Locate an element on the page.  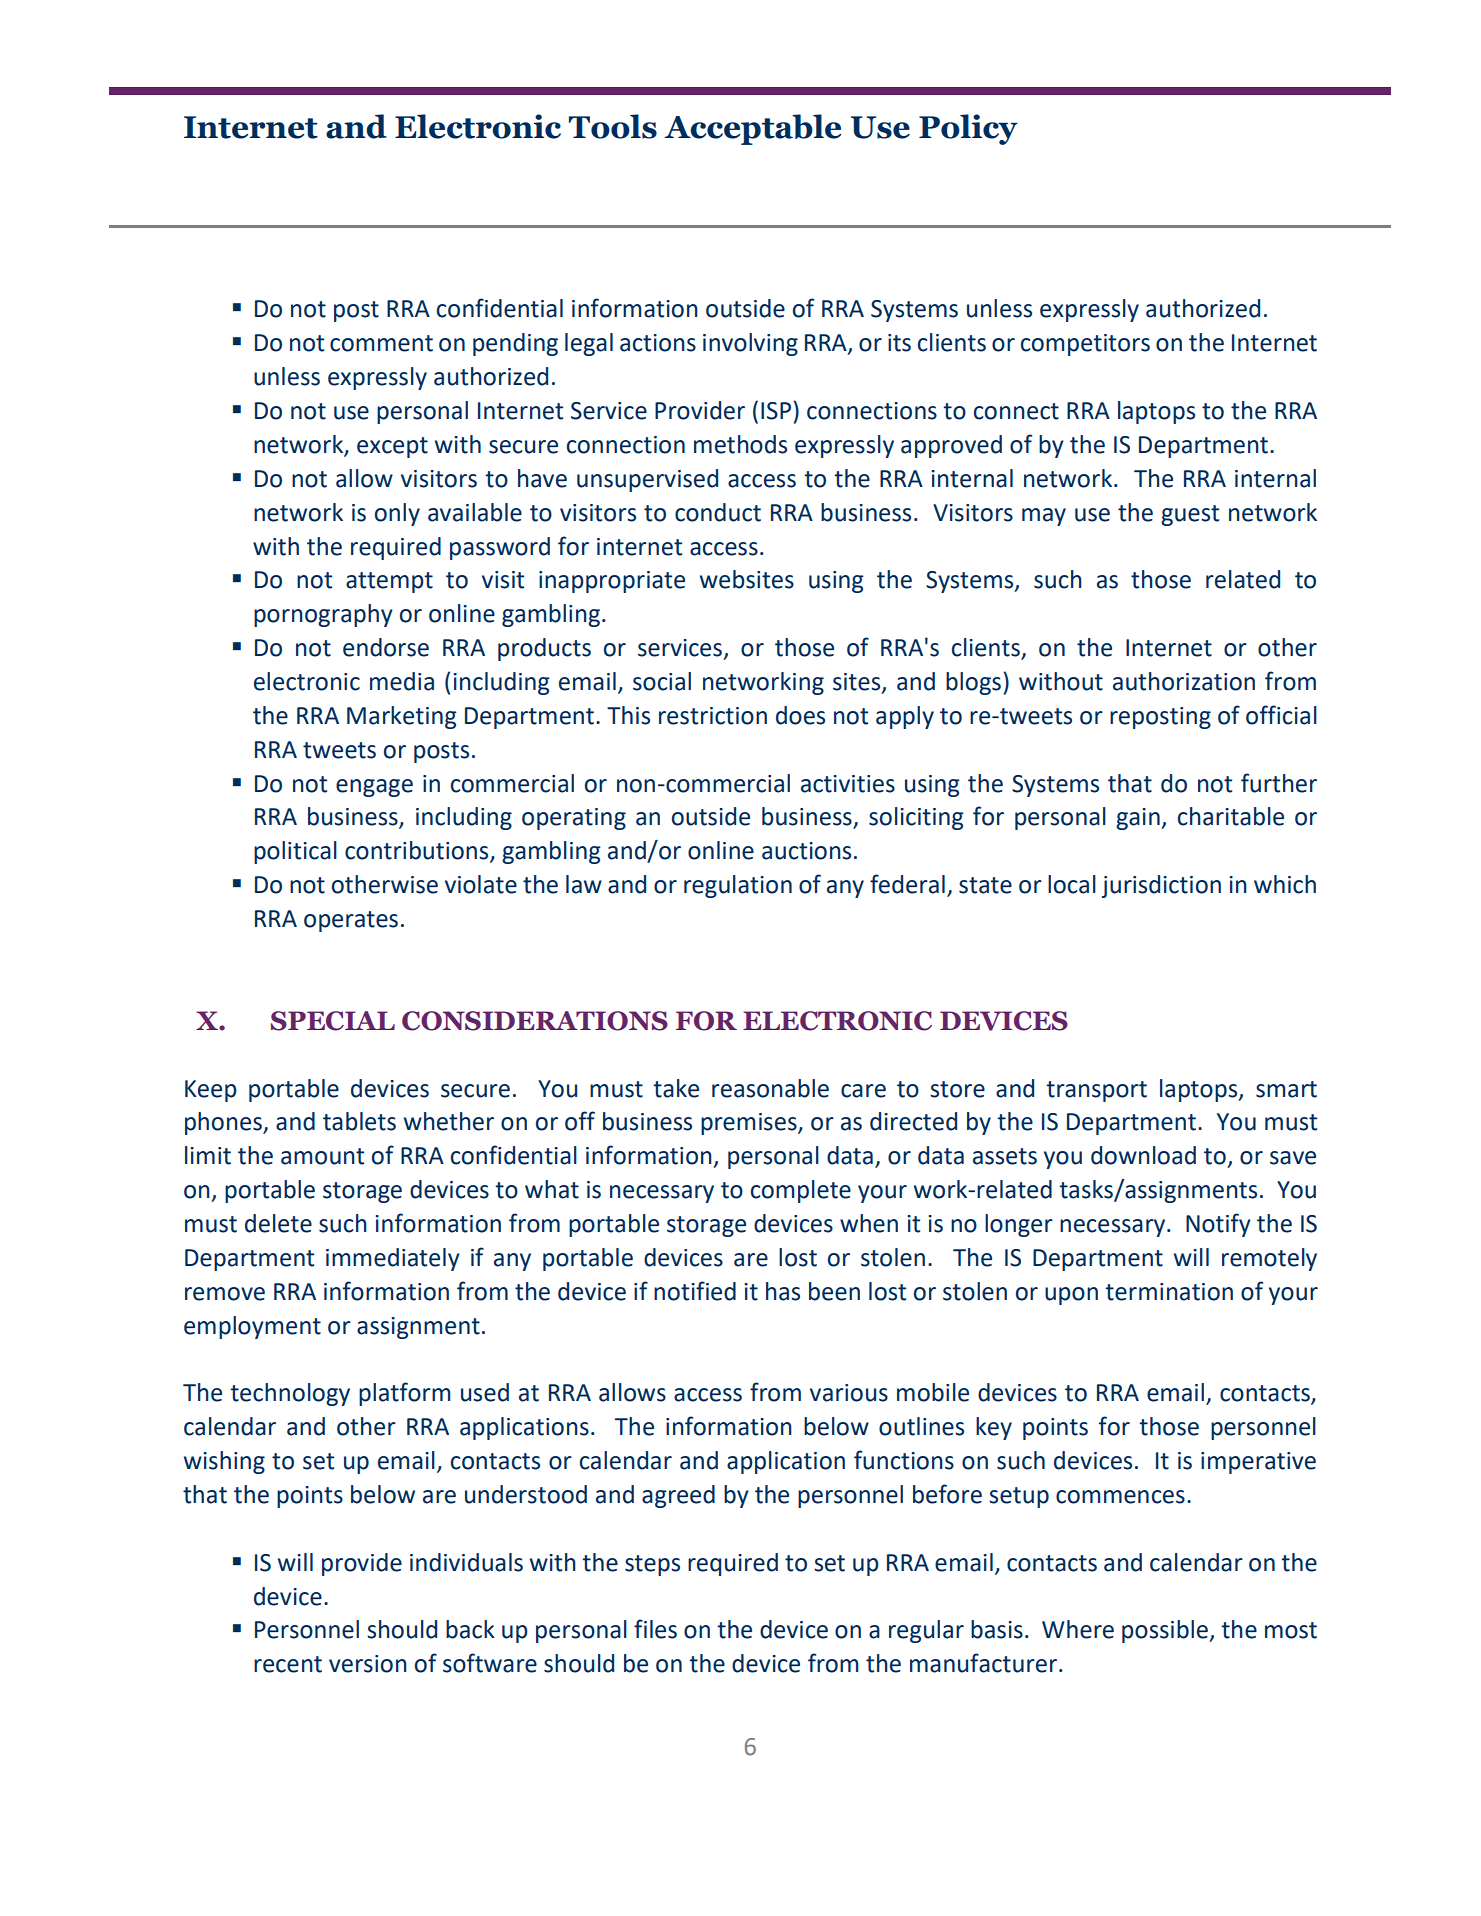
comment is located at coordinates (381, 343).
